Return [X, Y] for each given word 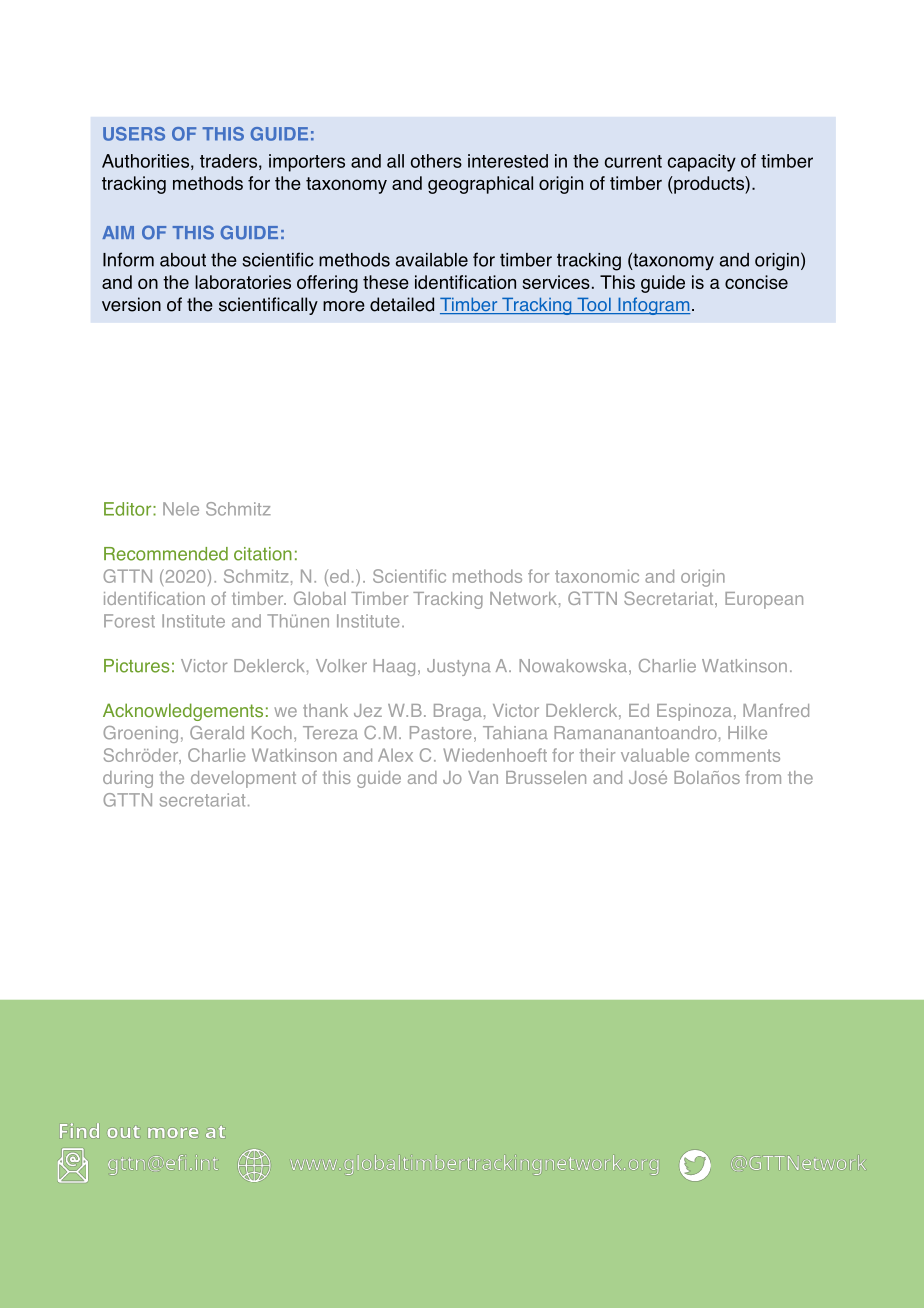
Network [523, 598]
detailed [402, 304]
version [131, 304]
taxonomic [597, 576]
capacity [702, 163]
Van [483, 777]
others [436, 161]
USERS [134, 134]
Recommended [166, 554]
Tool [594, 305]
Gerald [217, 733]
